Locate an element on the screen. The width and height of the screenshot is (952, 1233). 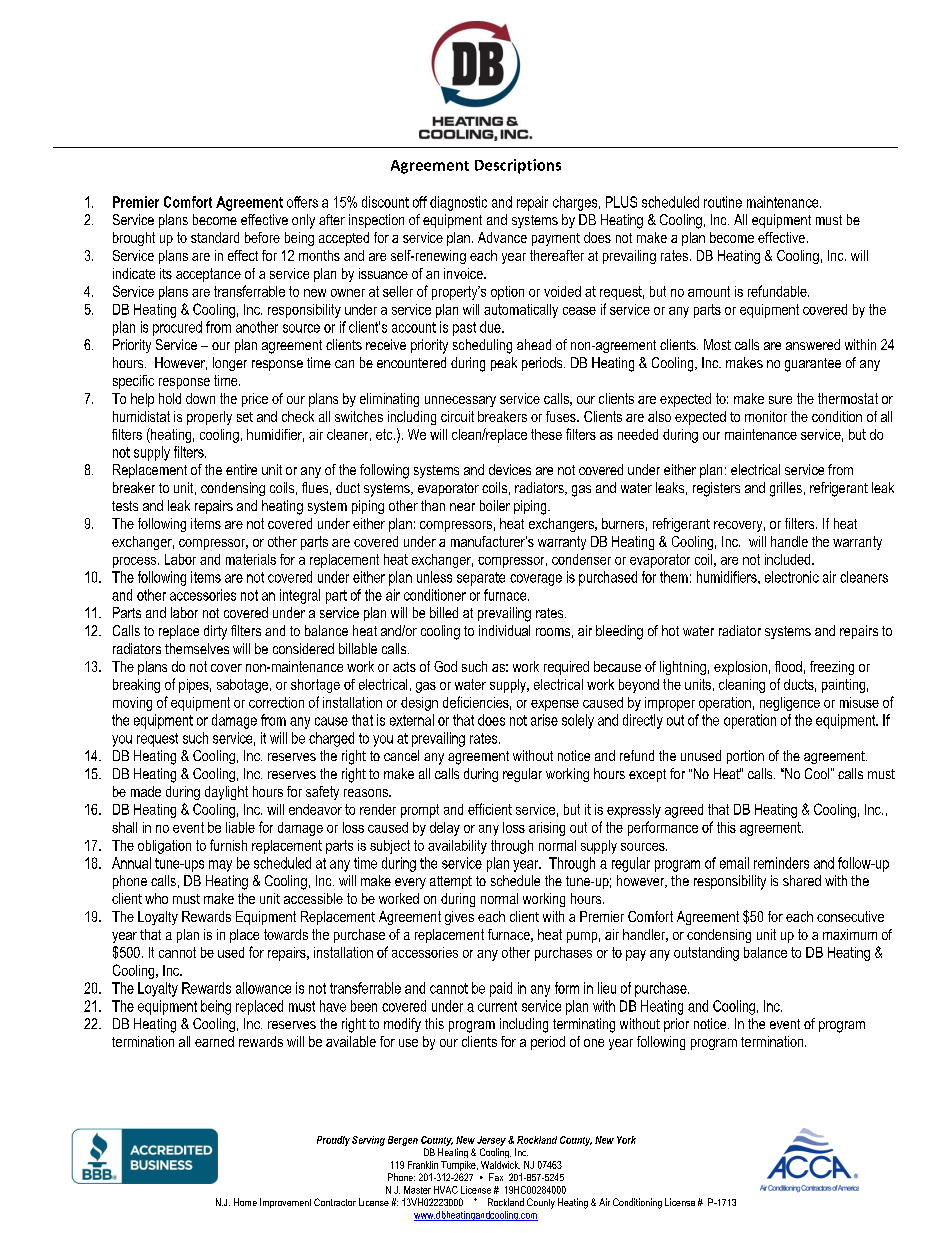
Home is located at coordinates (245, 1202).
